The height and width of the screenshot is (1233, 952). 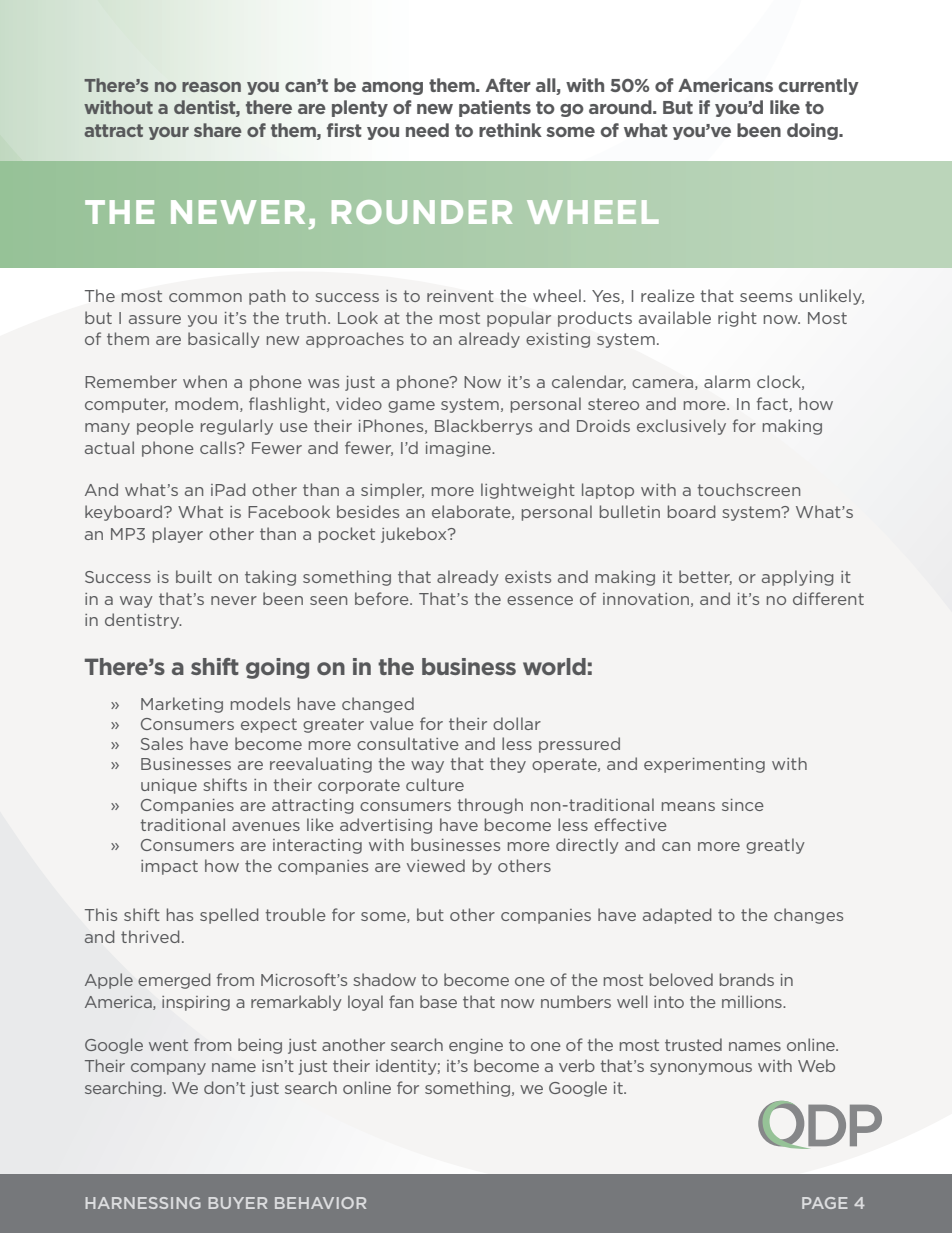 What do you see at coordinates (495, 108) in the screenshot?
I see `patients` at bounding box center [495, 108].
